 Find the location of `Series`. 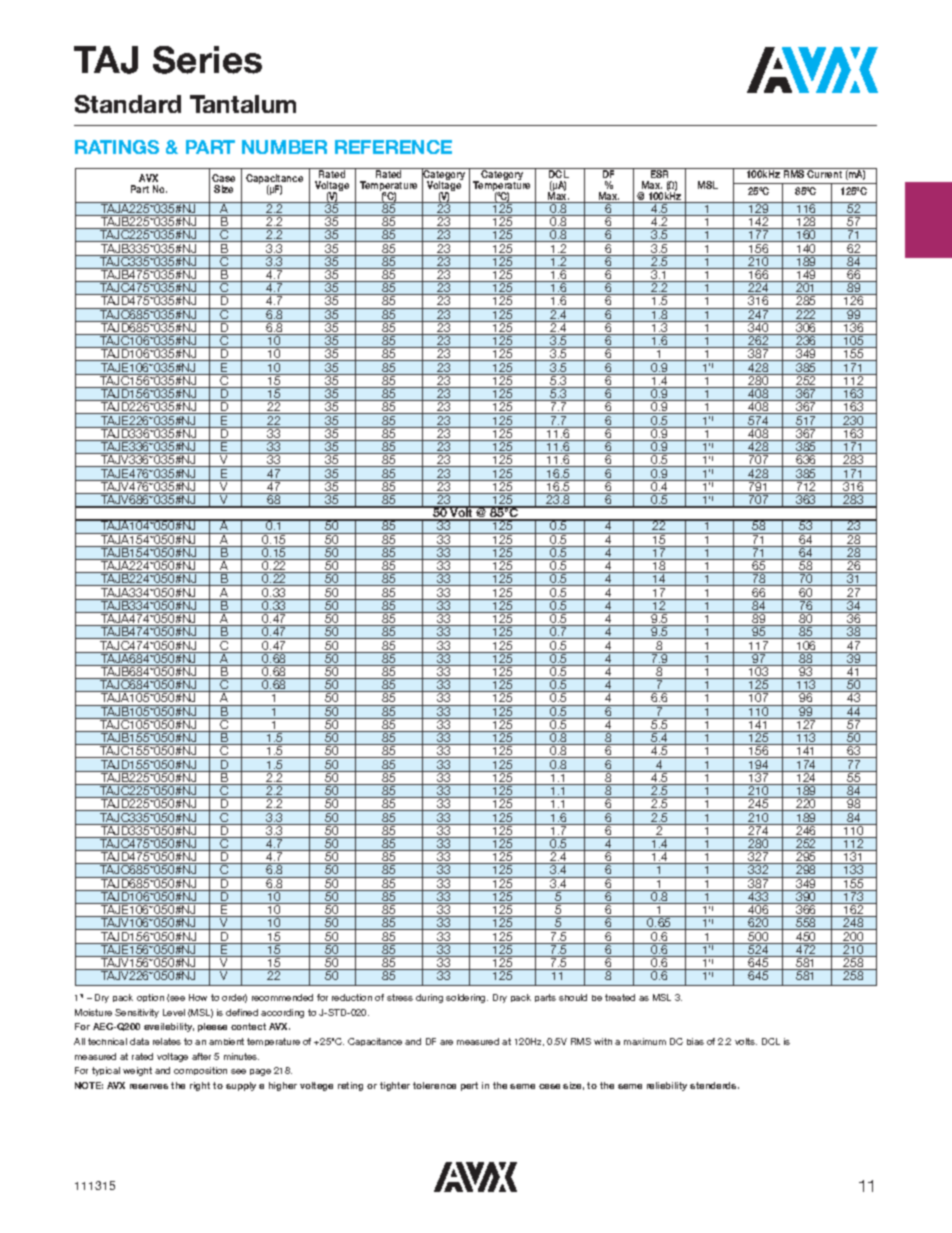

Series is located at coordinates (207, 60).
